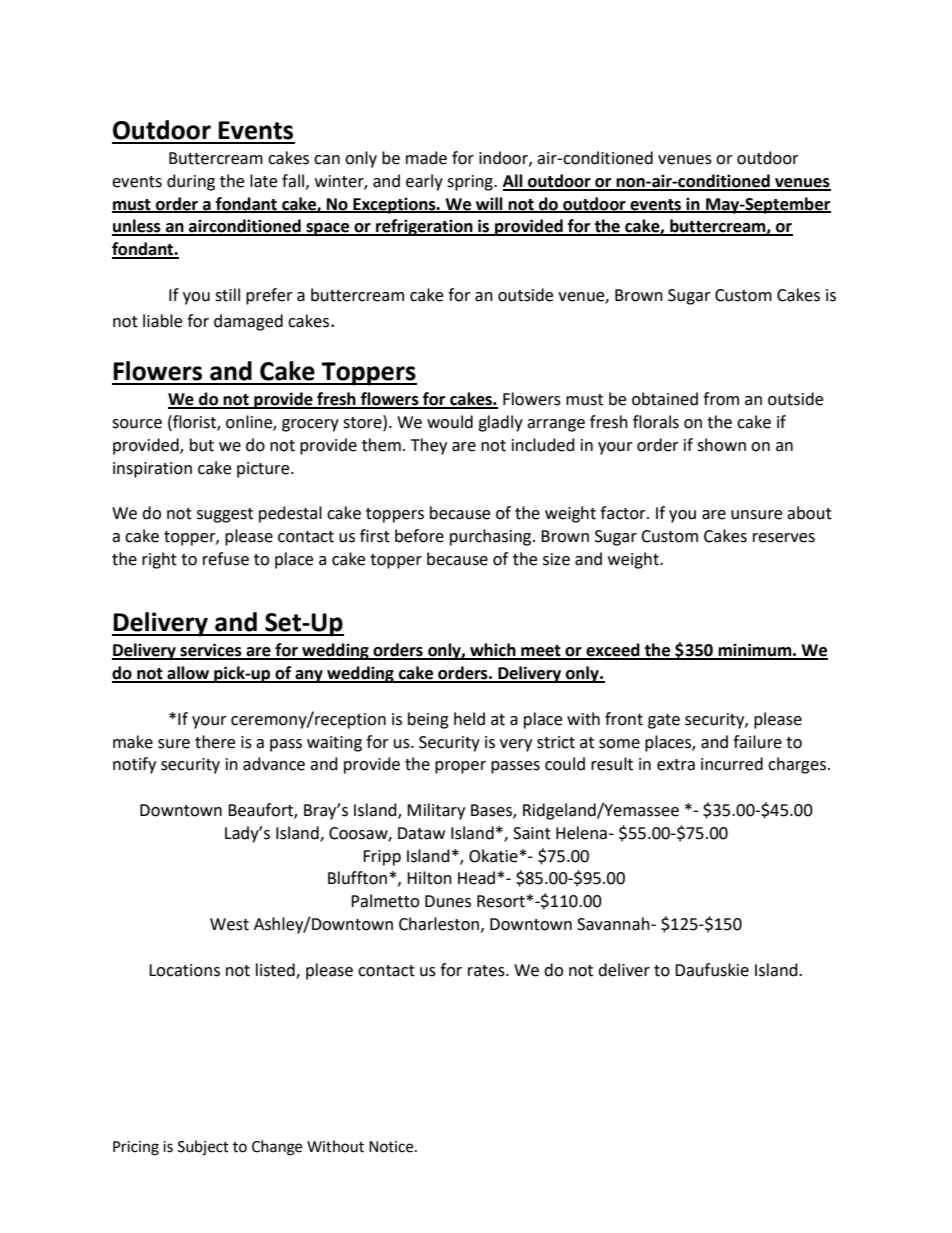  What do you see at coordinates (274, 764) in the document?
I see `advance` at bounding box center [274, 764].
